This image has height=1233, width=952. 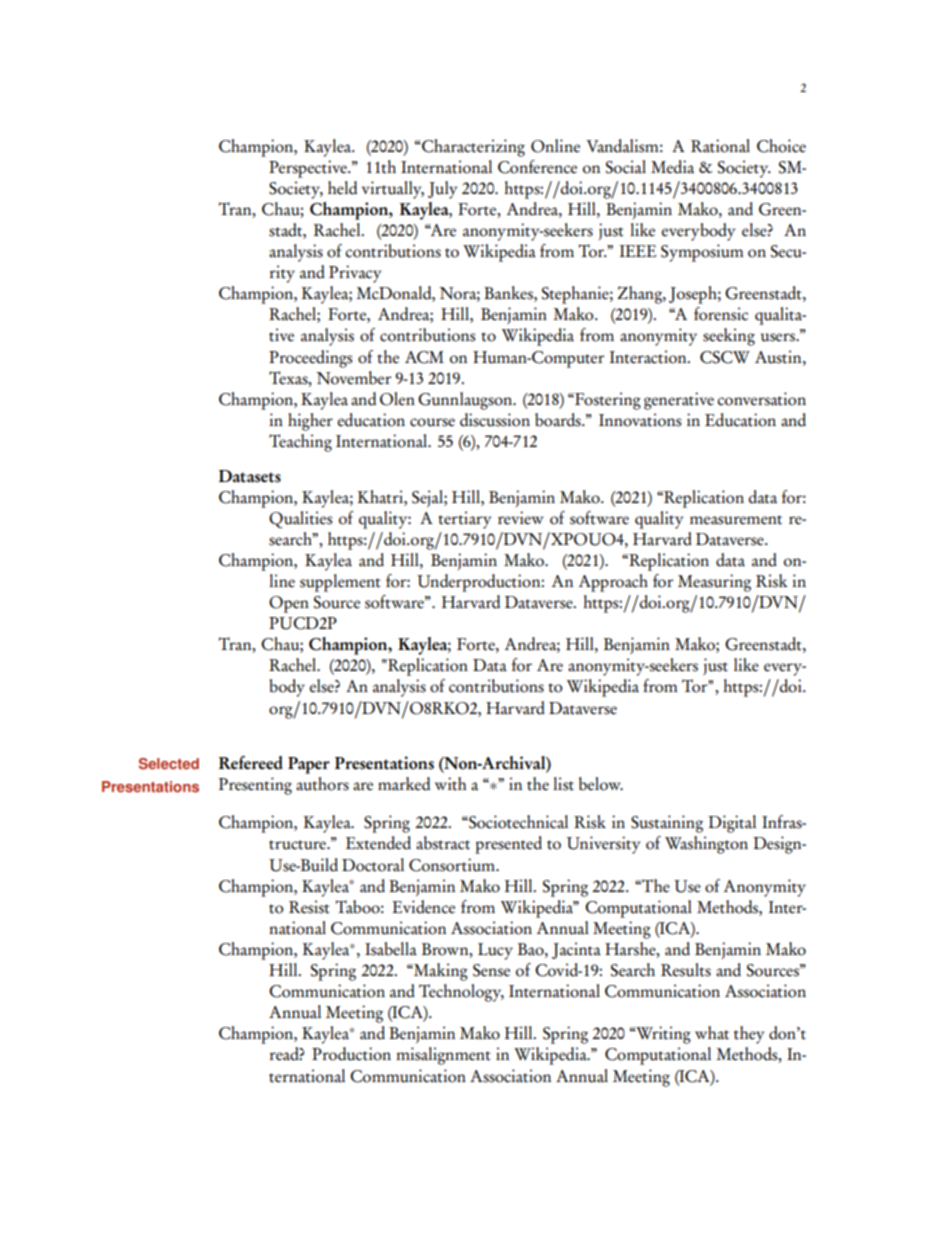 I want to click on Digital, so click(x=732, y=824).
